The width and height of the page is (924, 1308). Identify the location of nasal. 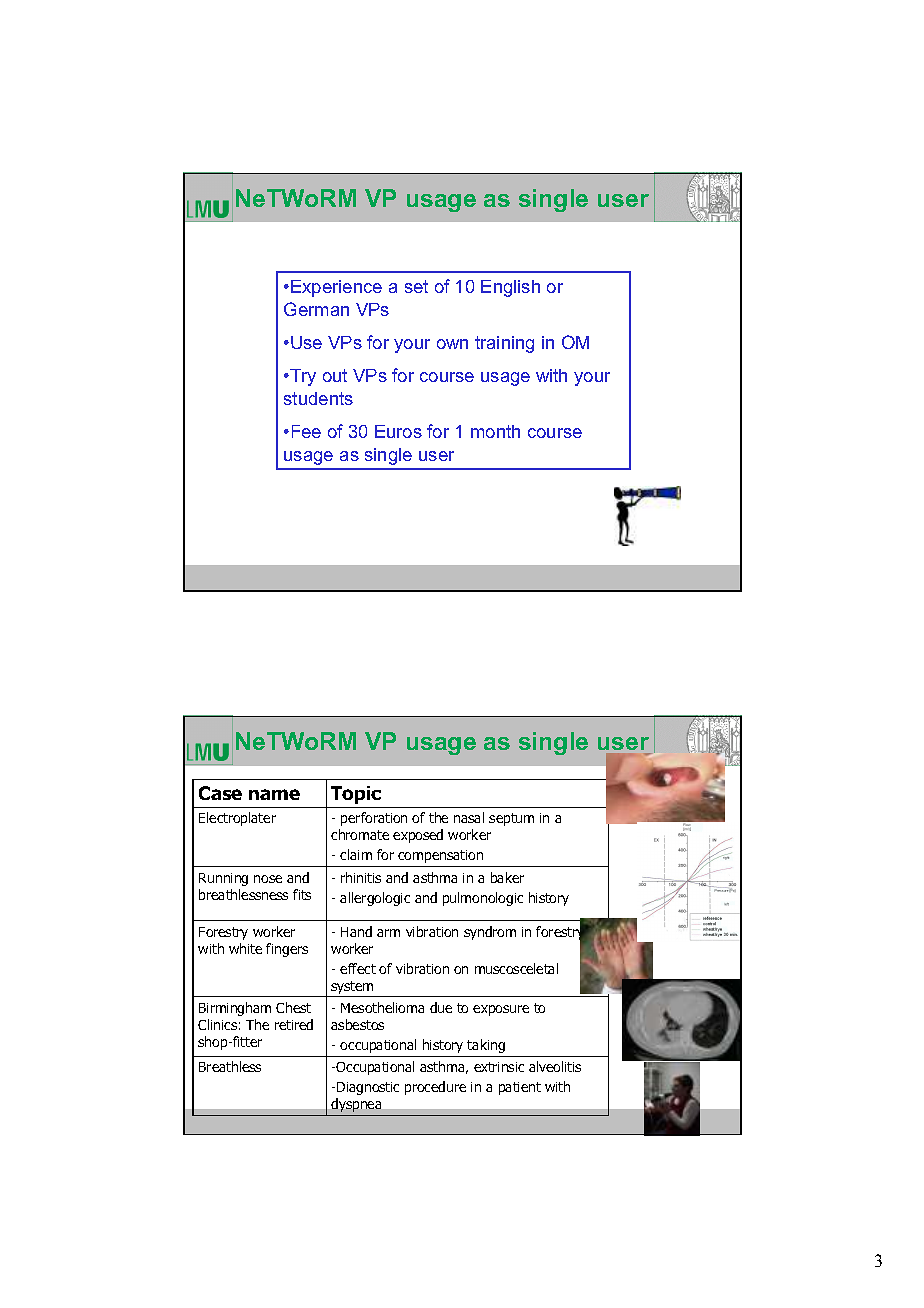
(469, 817).
